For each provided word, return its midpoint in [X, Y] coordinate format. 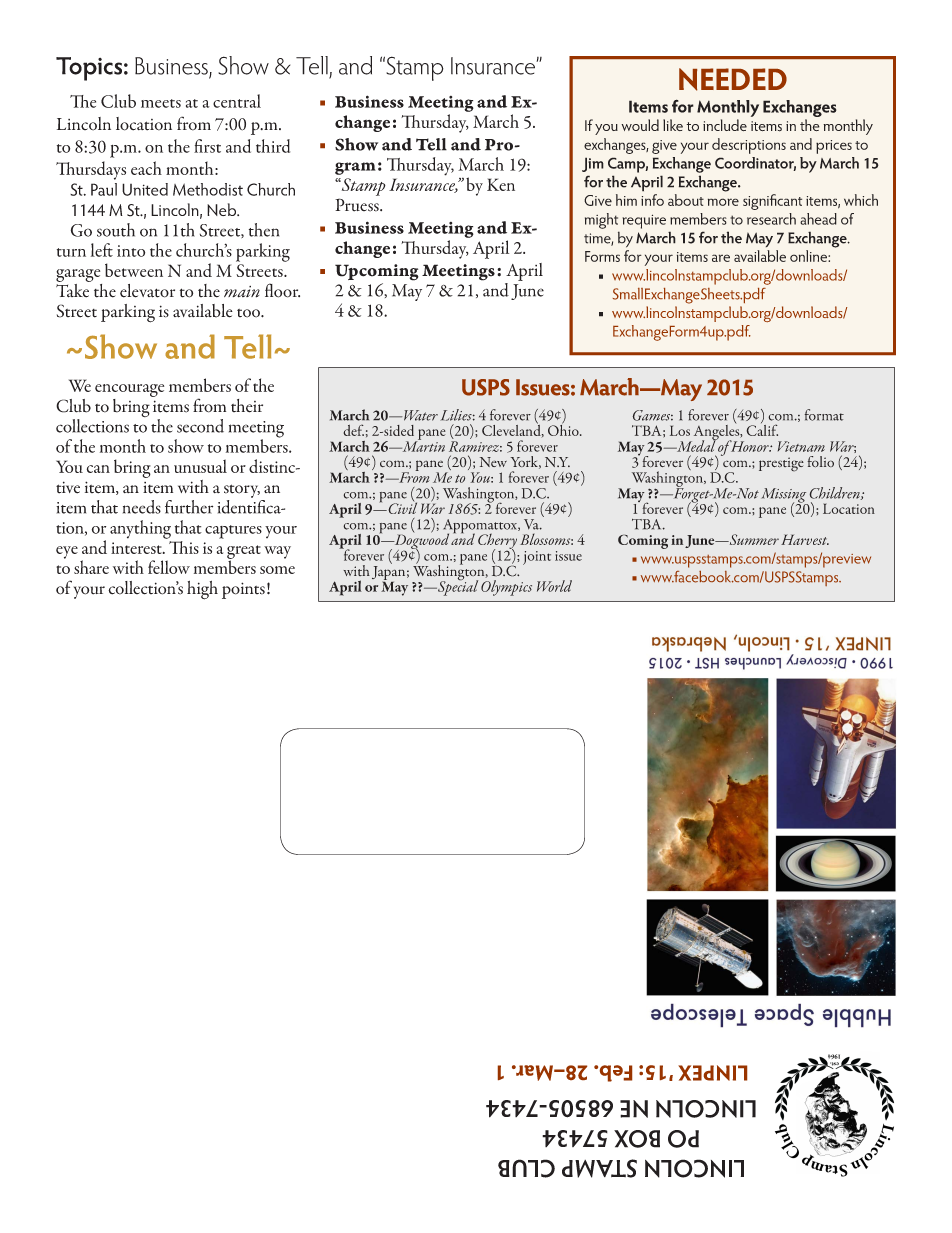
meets [161, 103]
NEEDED [733, 79]
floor [282, 290]
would [640, 125]
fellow [169, 567]
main [242, 292]
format [824, 415]
